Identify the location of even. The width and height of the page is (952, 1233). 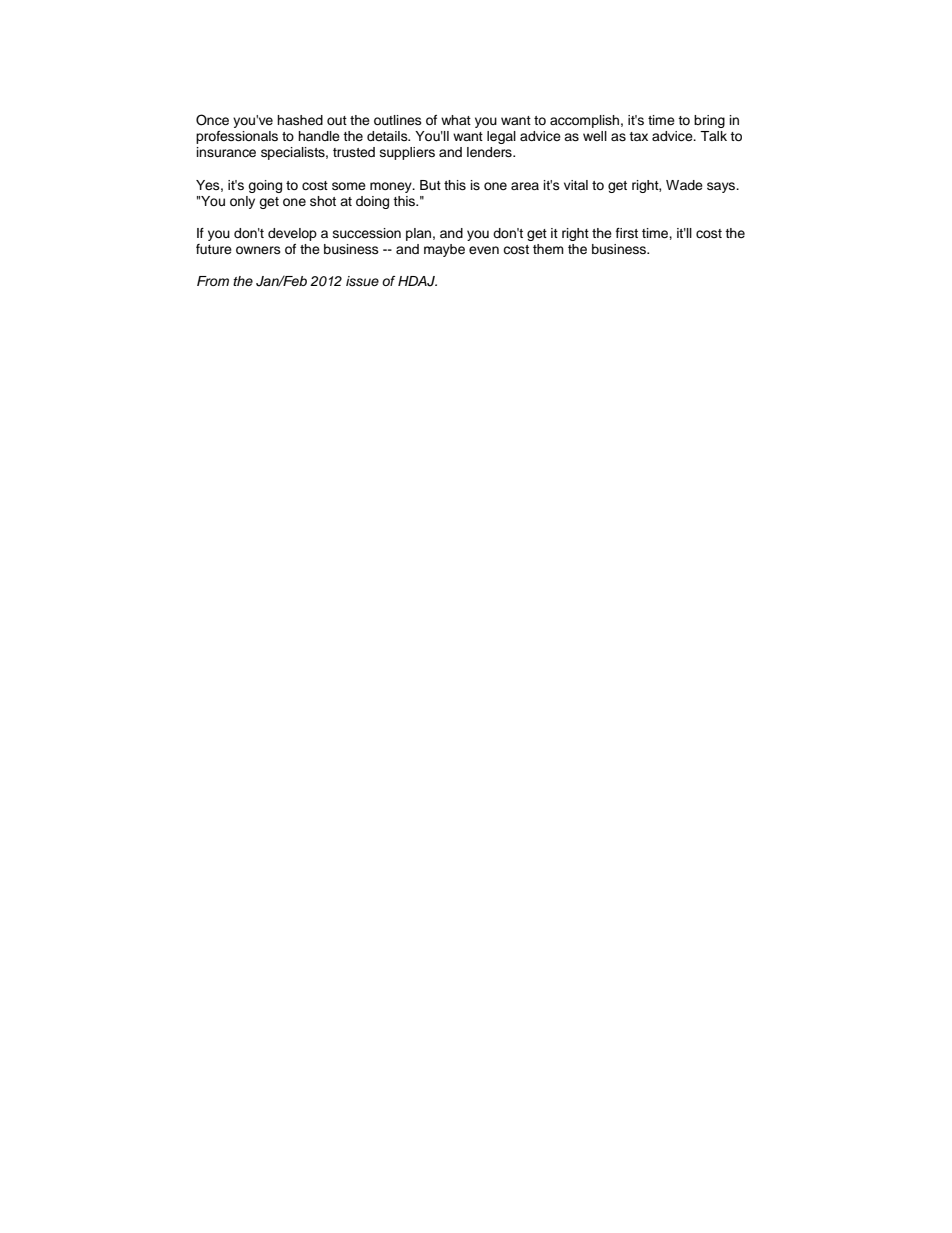
(484, 250).
